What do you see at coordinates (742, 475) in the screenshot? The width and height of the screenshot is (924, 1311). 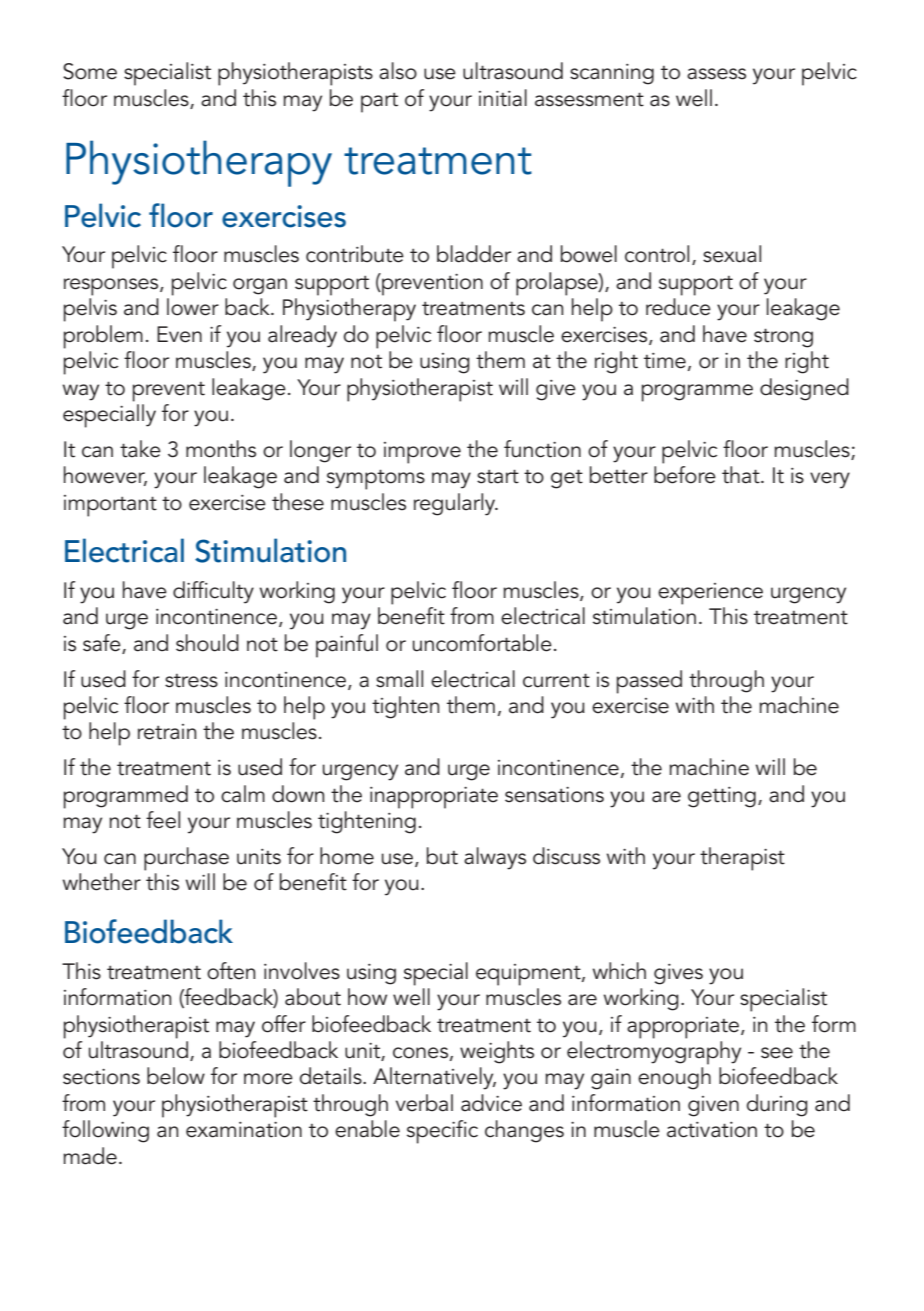 I see `that` at bounding box center [742, 475].
